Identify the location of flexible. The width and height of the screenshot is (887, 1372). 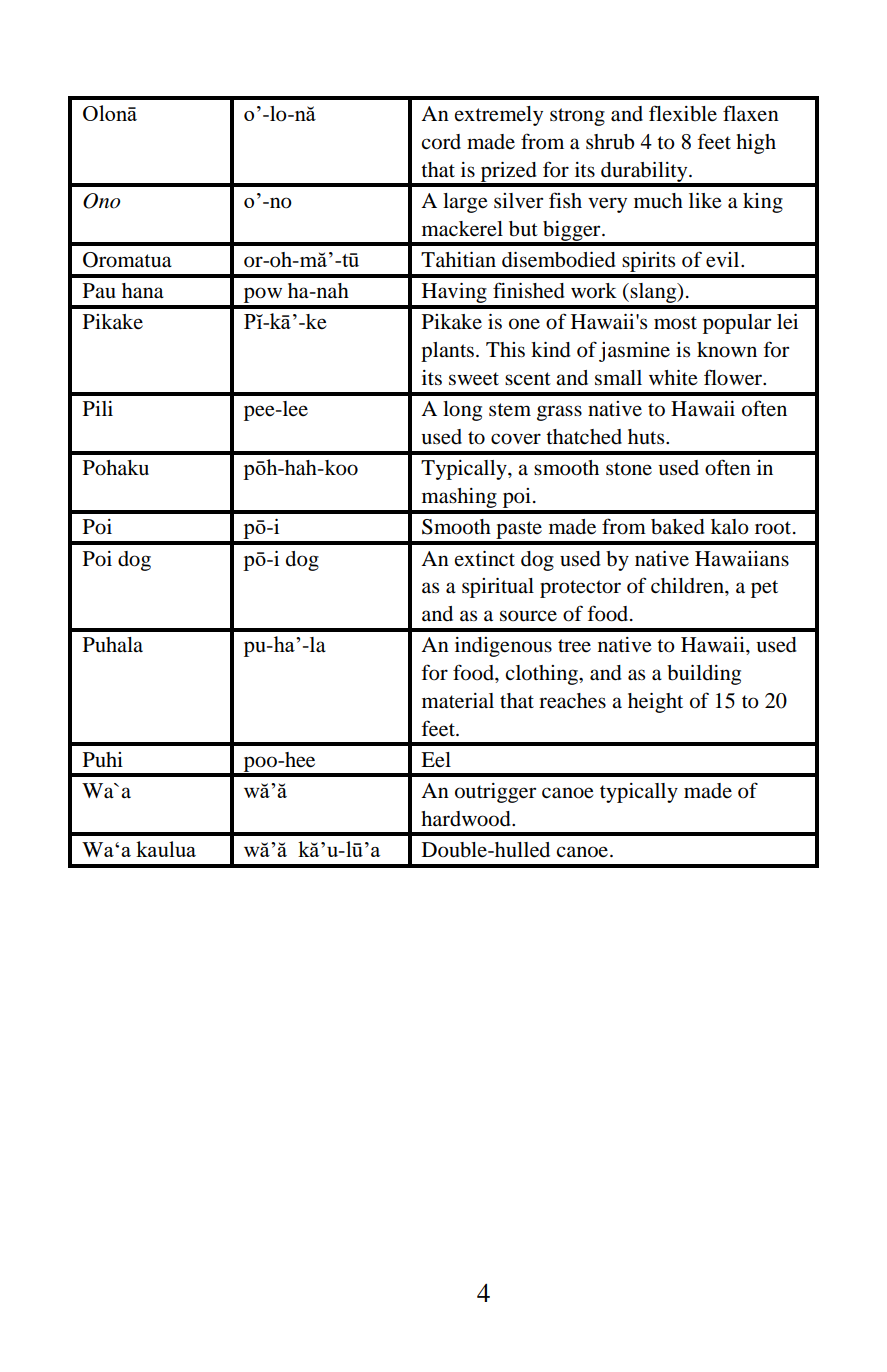
(683, 113).
